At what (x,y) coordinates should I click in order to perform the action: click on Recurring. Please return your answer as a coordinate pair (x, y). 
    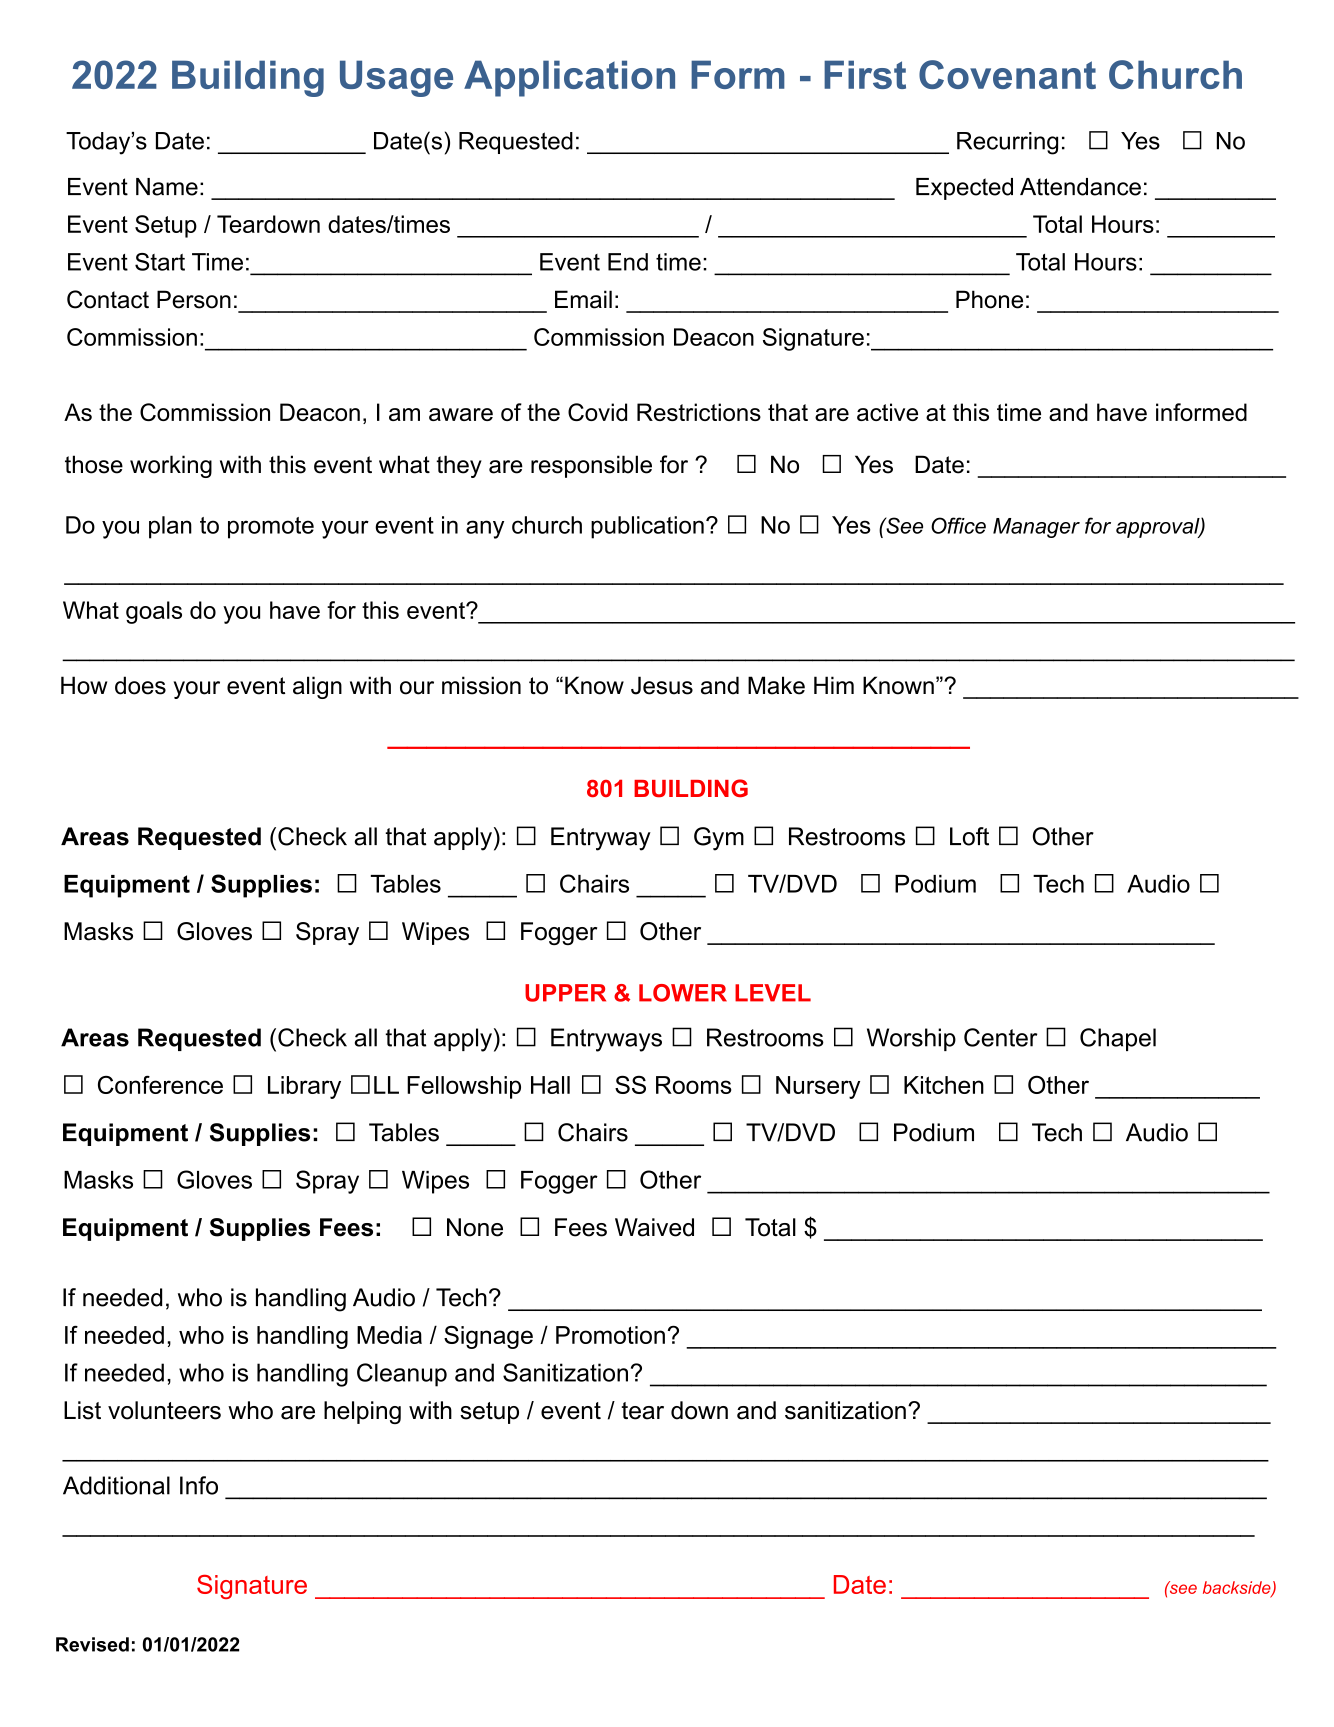
    Looking at the image, I should click on (1007, 143).
